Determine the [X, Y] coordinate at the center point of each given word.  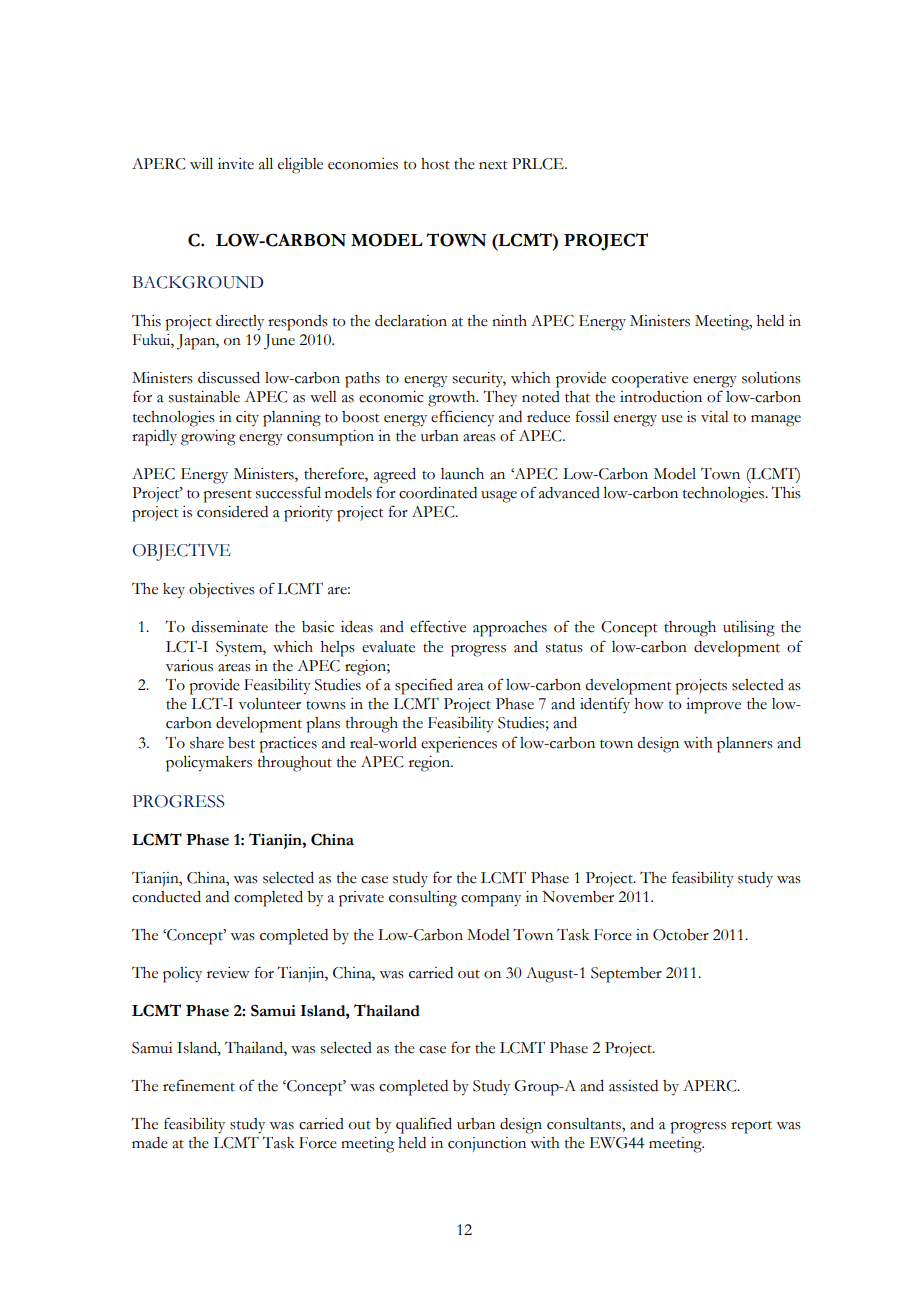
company [491, 901]
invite [236, 164]
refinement [199, 1085]
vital [715, 417]
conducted [166, 897]
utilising [749, 629]
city [247, 418]
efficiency [462, 418]
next [493, 165]
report [751, 1127]
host [435, 164]
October [681, 935]
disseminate [230, 627]
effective [438, 626]
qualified [424, 1125]
